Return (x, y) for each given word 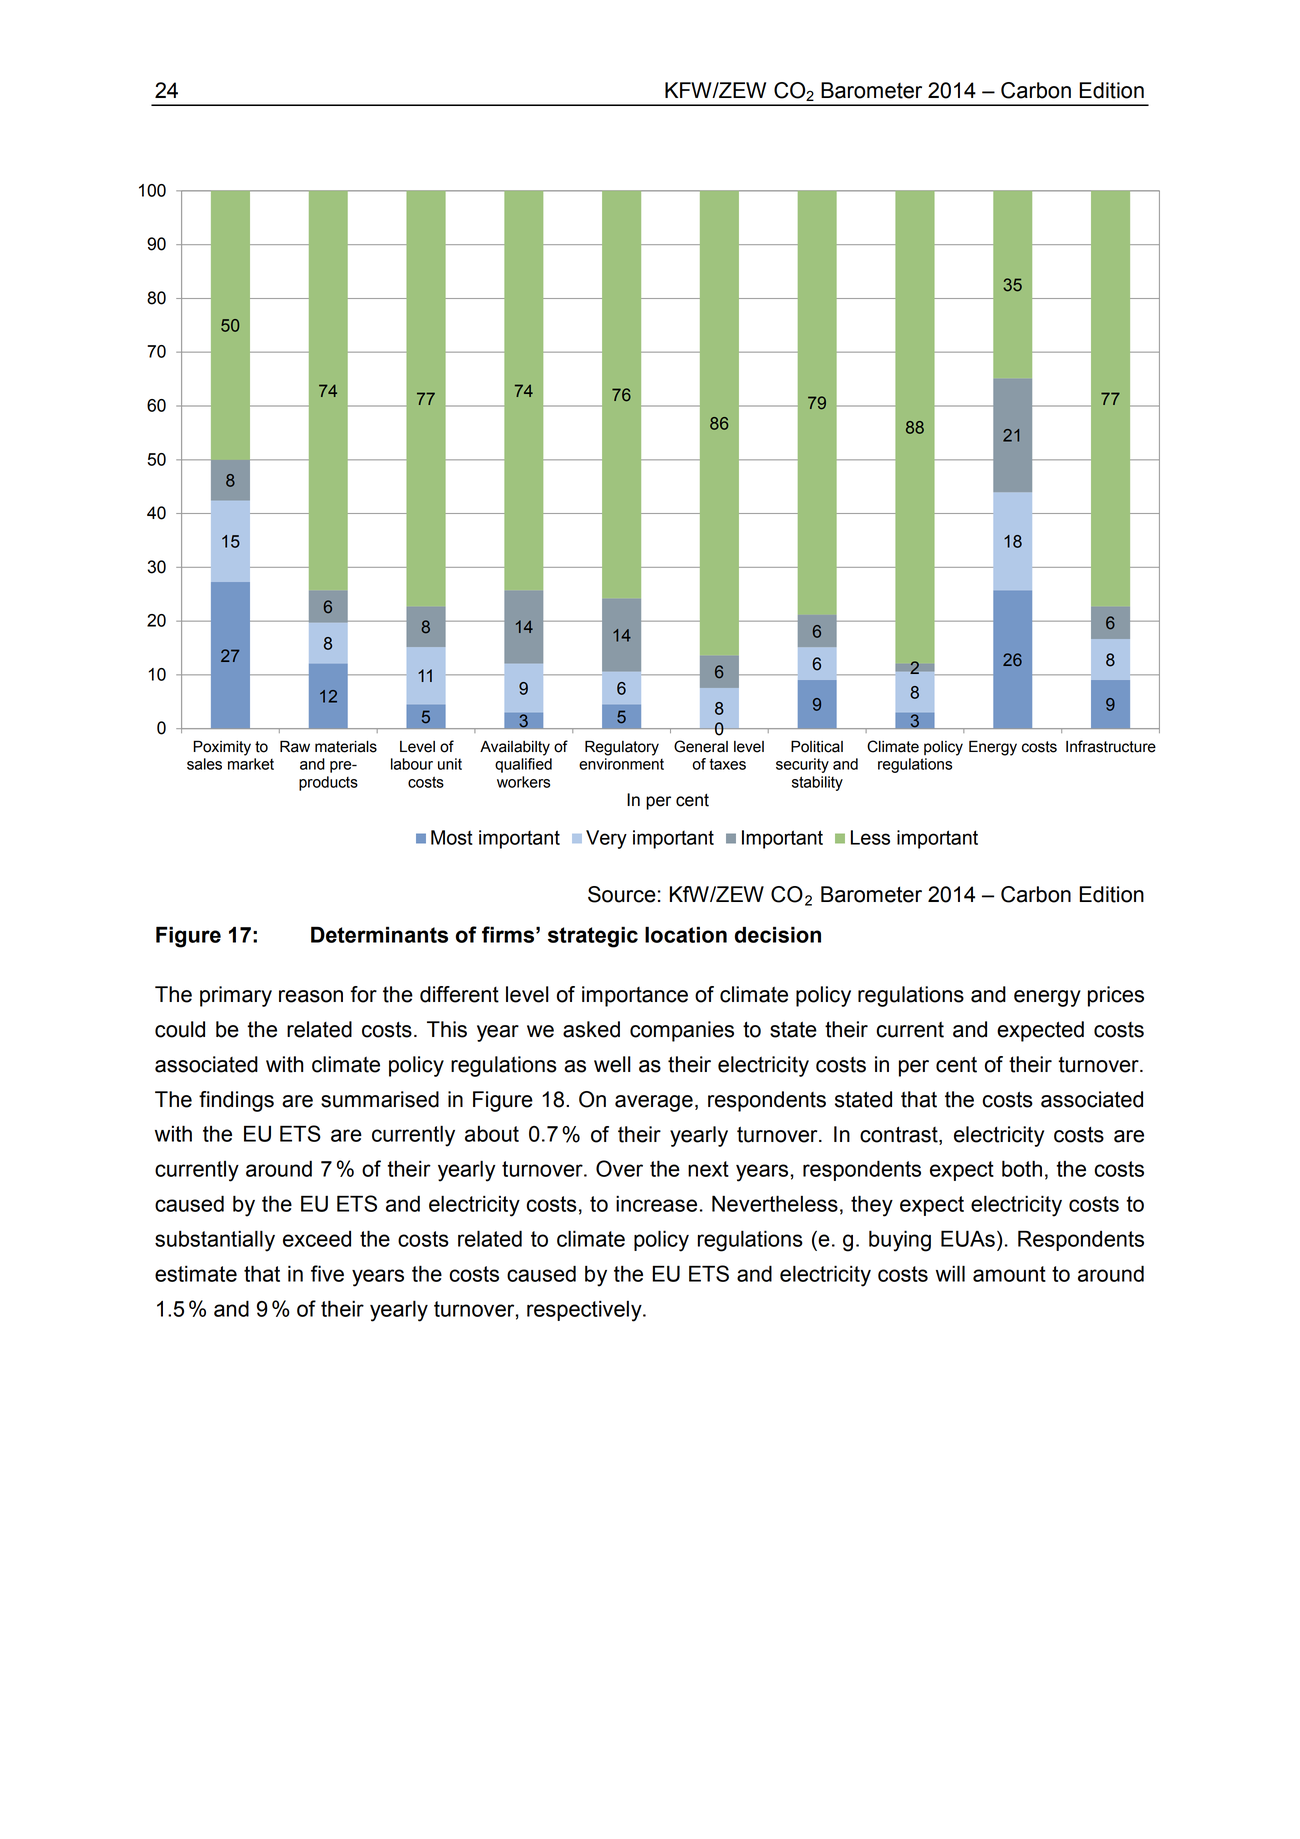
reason (311, 996)
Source (622, 894)
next (708, 1169)
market (251, 764)
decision (778, 934)
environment (621, 764)
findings (236, 1101)
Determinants (379, 934)
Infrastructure (1111, 746)
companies (682, 1031)
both (1022, 1168)
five (327, 1273)
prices (1116, 996)
